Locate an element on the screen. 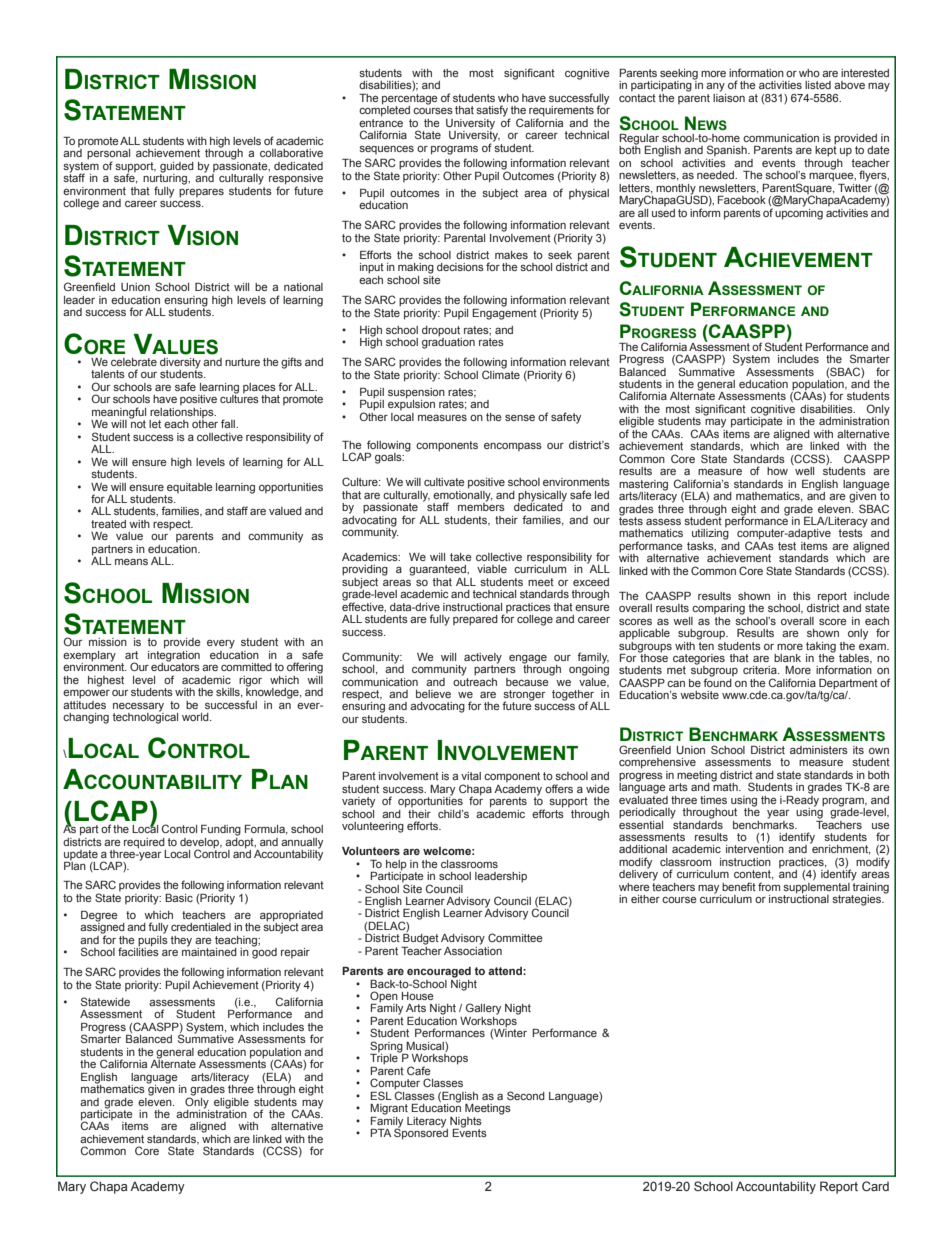 This screenshot has height=1233, width=952. vital is located at coordinates (471, 776).
